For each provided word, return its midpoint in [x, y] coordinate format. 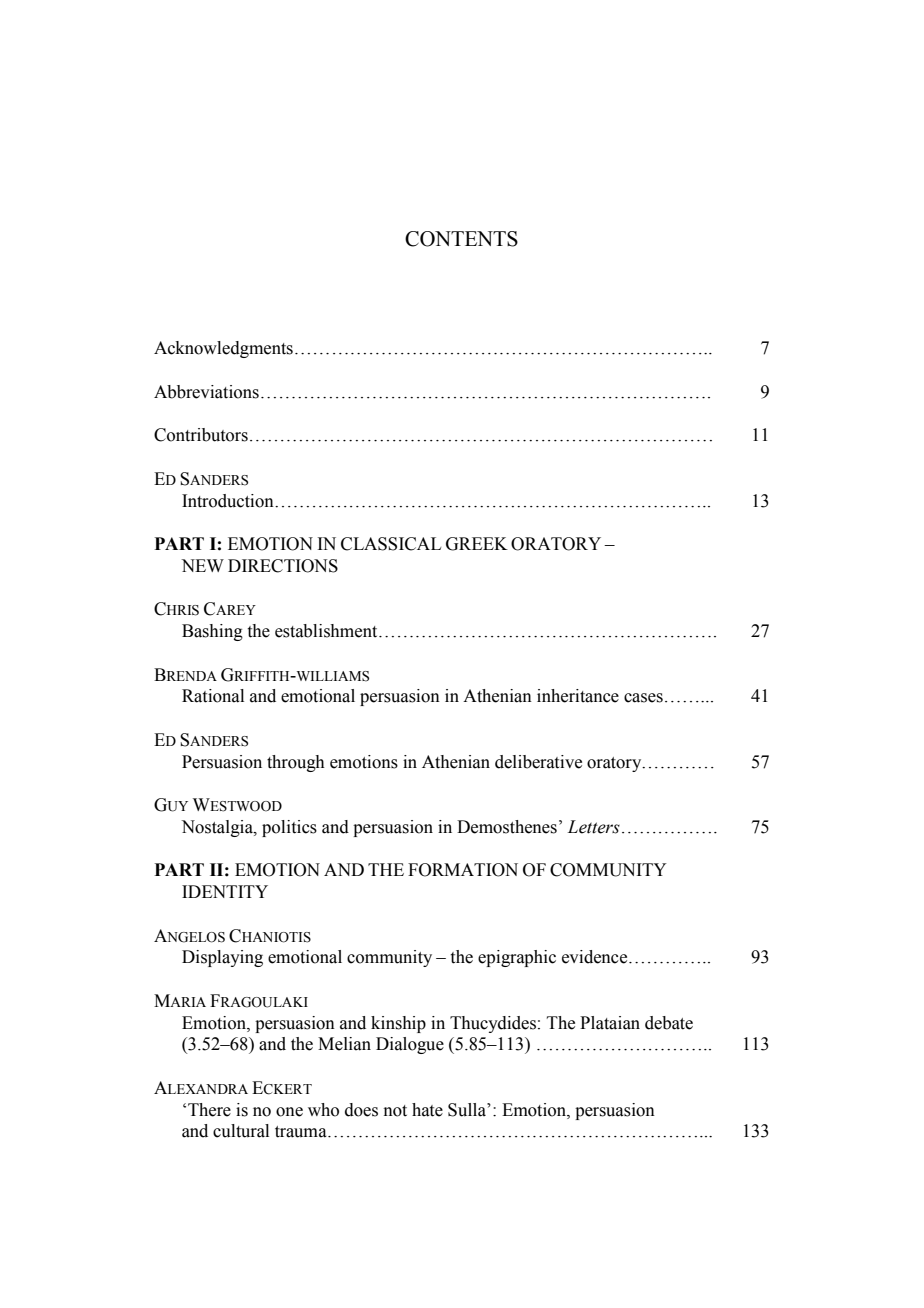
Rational [213, 696]
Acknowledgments [223, 349]
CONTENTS [461, 239]
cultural [241, 1131]
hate [427, 1110]
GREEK [477, 544]
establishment [327, 631]
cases [643, 698]
